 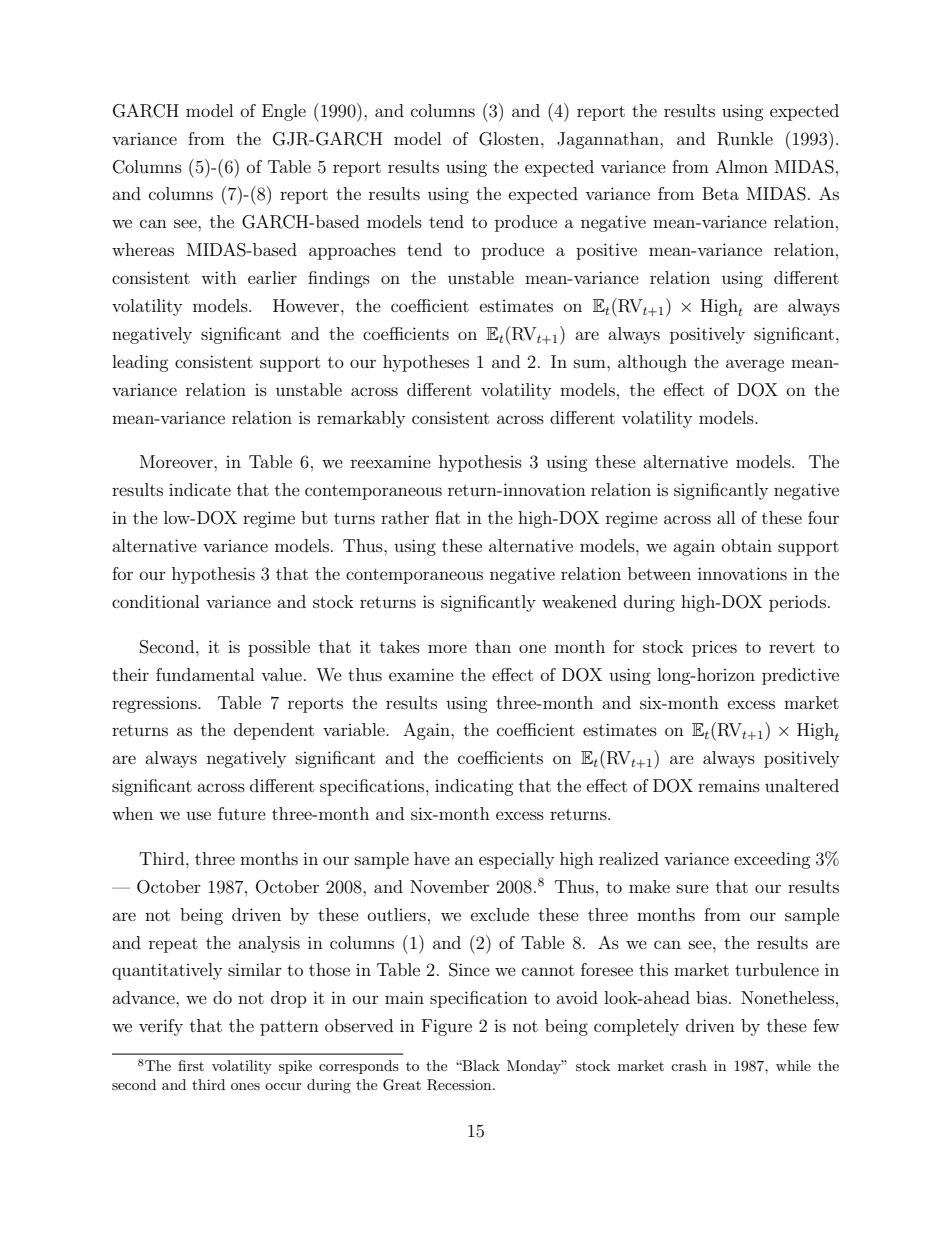 I want to click on unaltered, so click(x=802, y=785).
